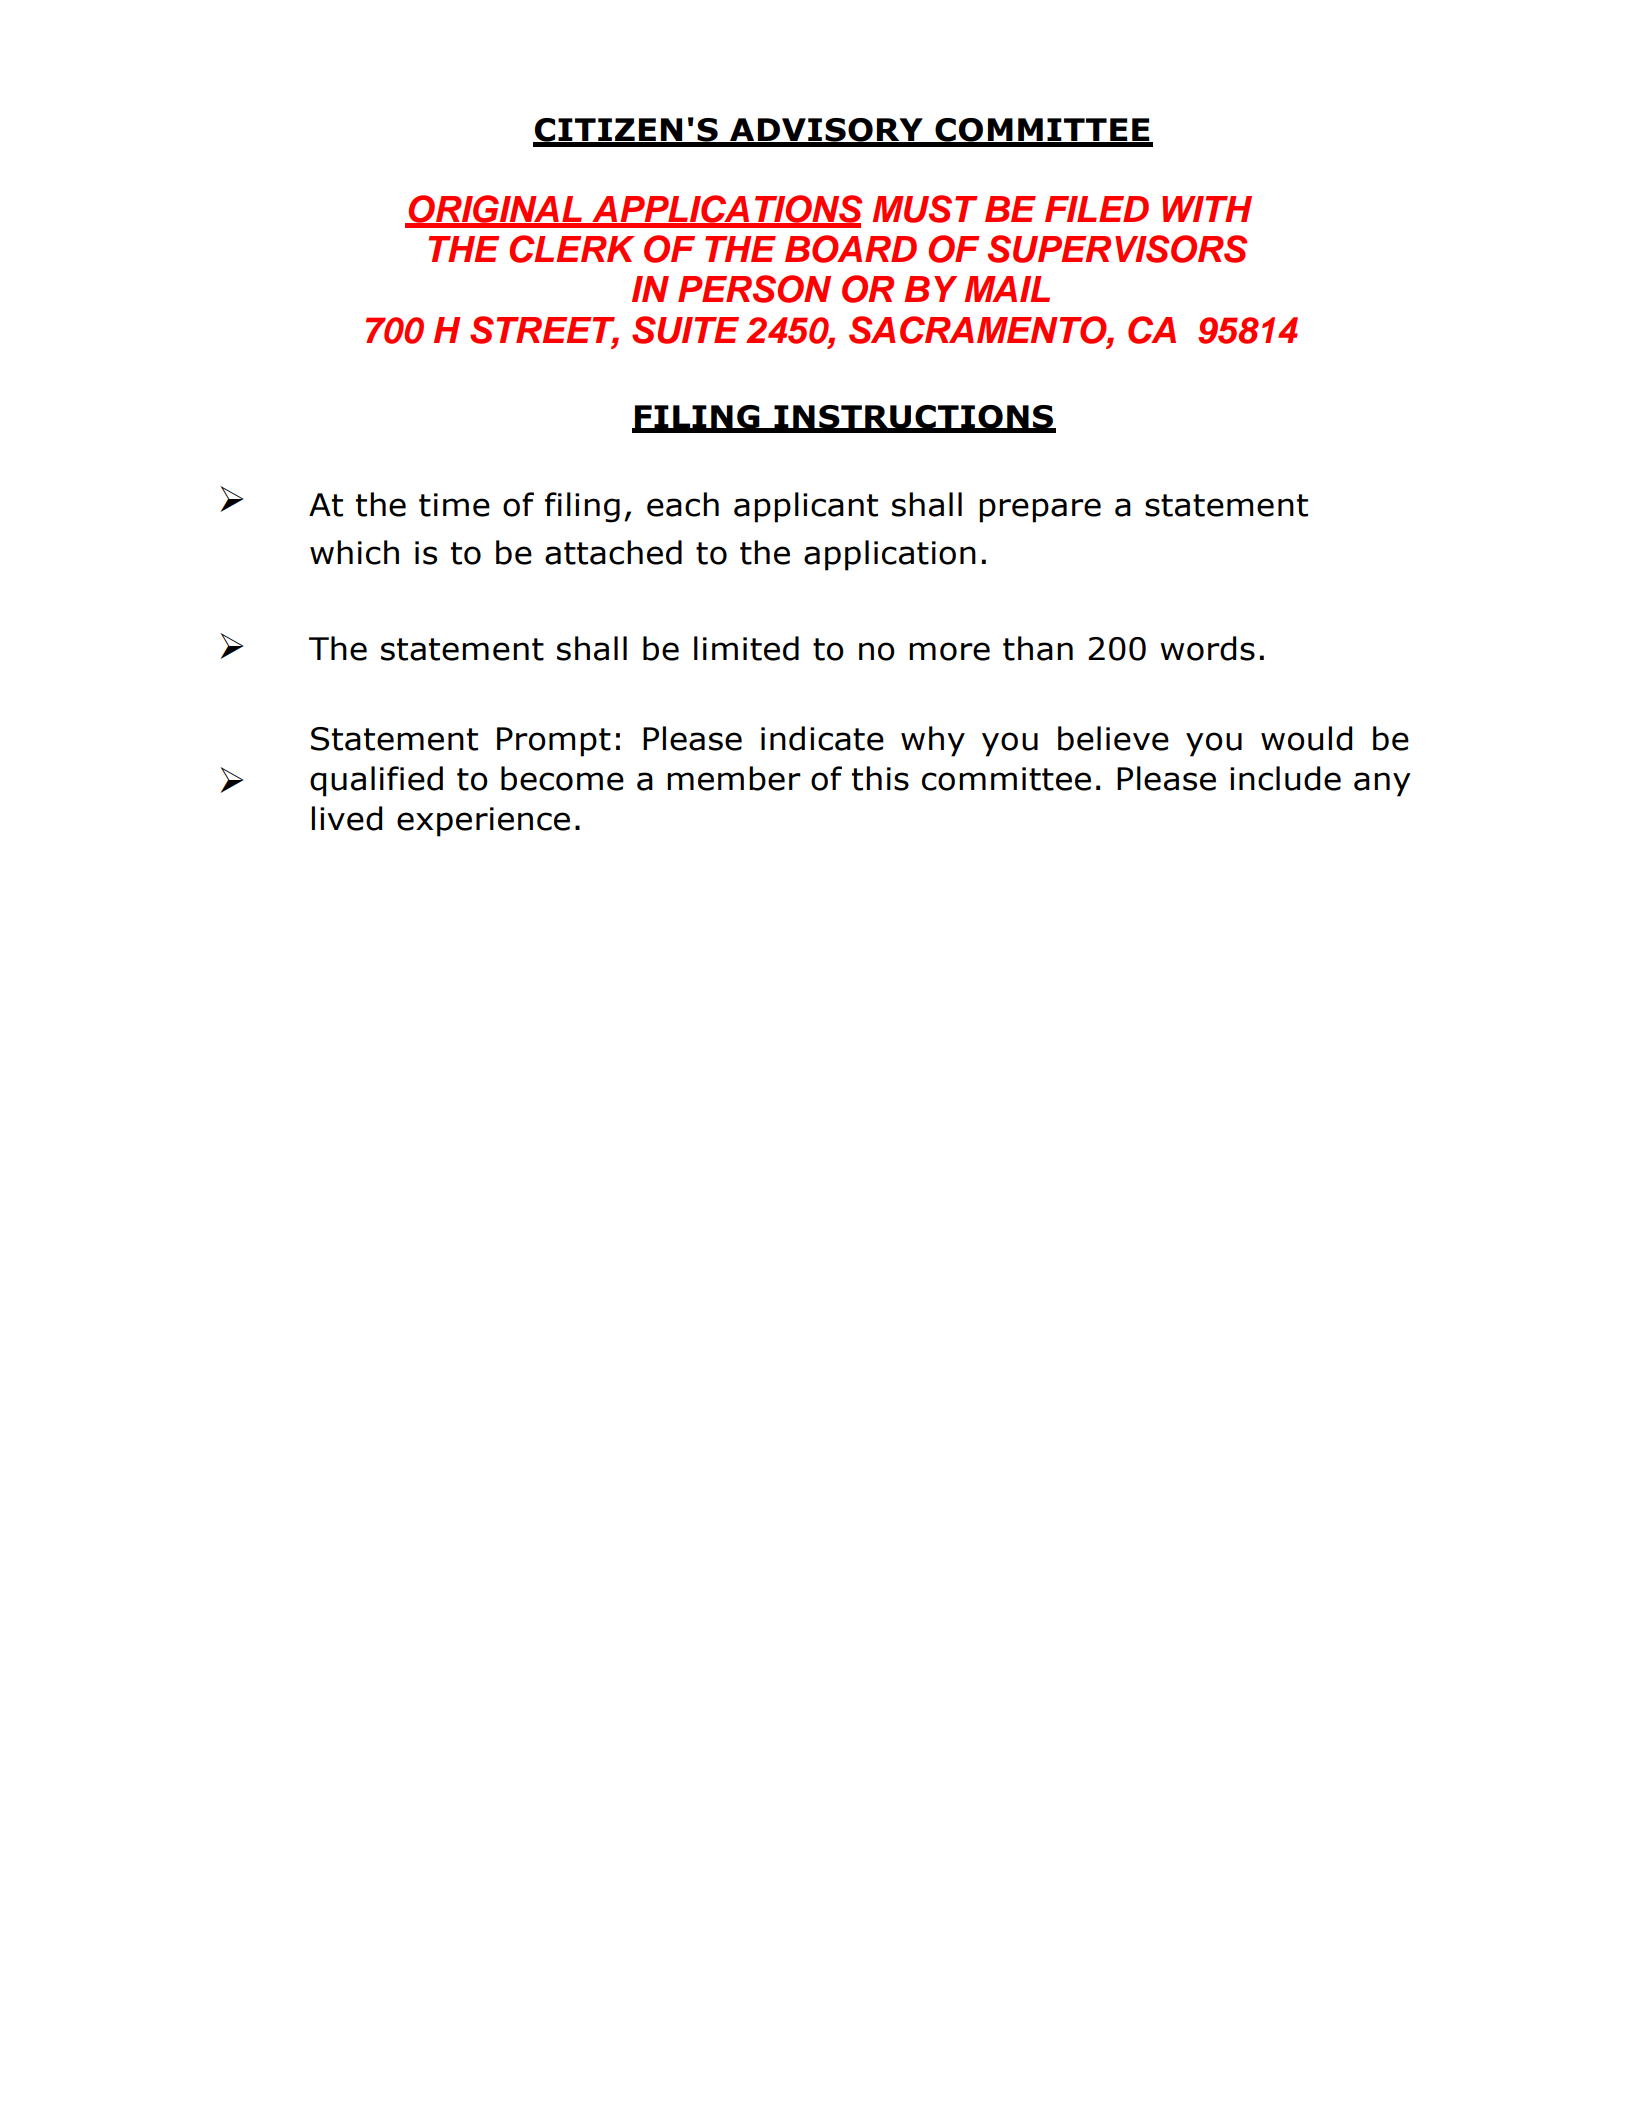 Image resolution: width=1635 pixels, height=2115 pixels. I want to click on experience, so click(483, 822).
